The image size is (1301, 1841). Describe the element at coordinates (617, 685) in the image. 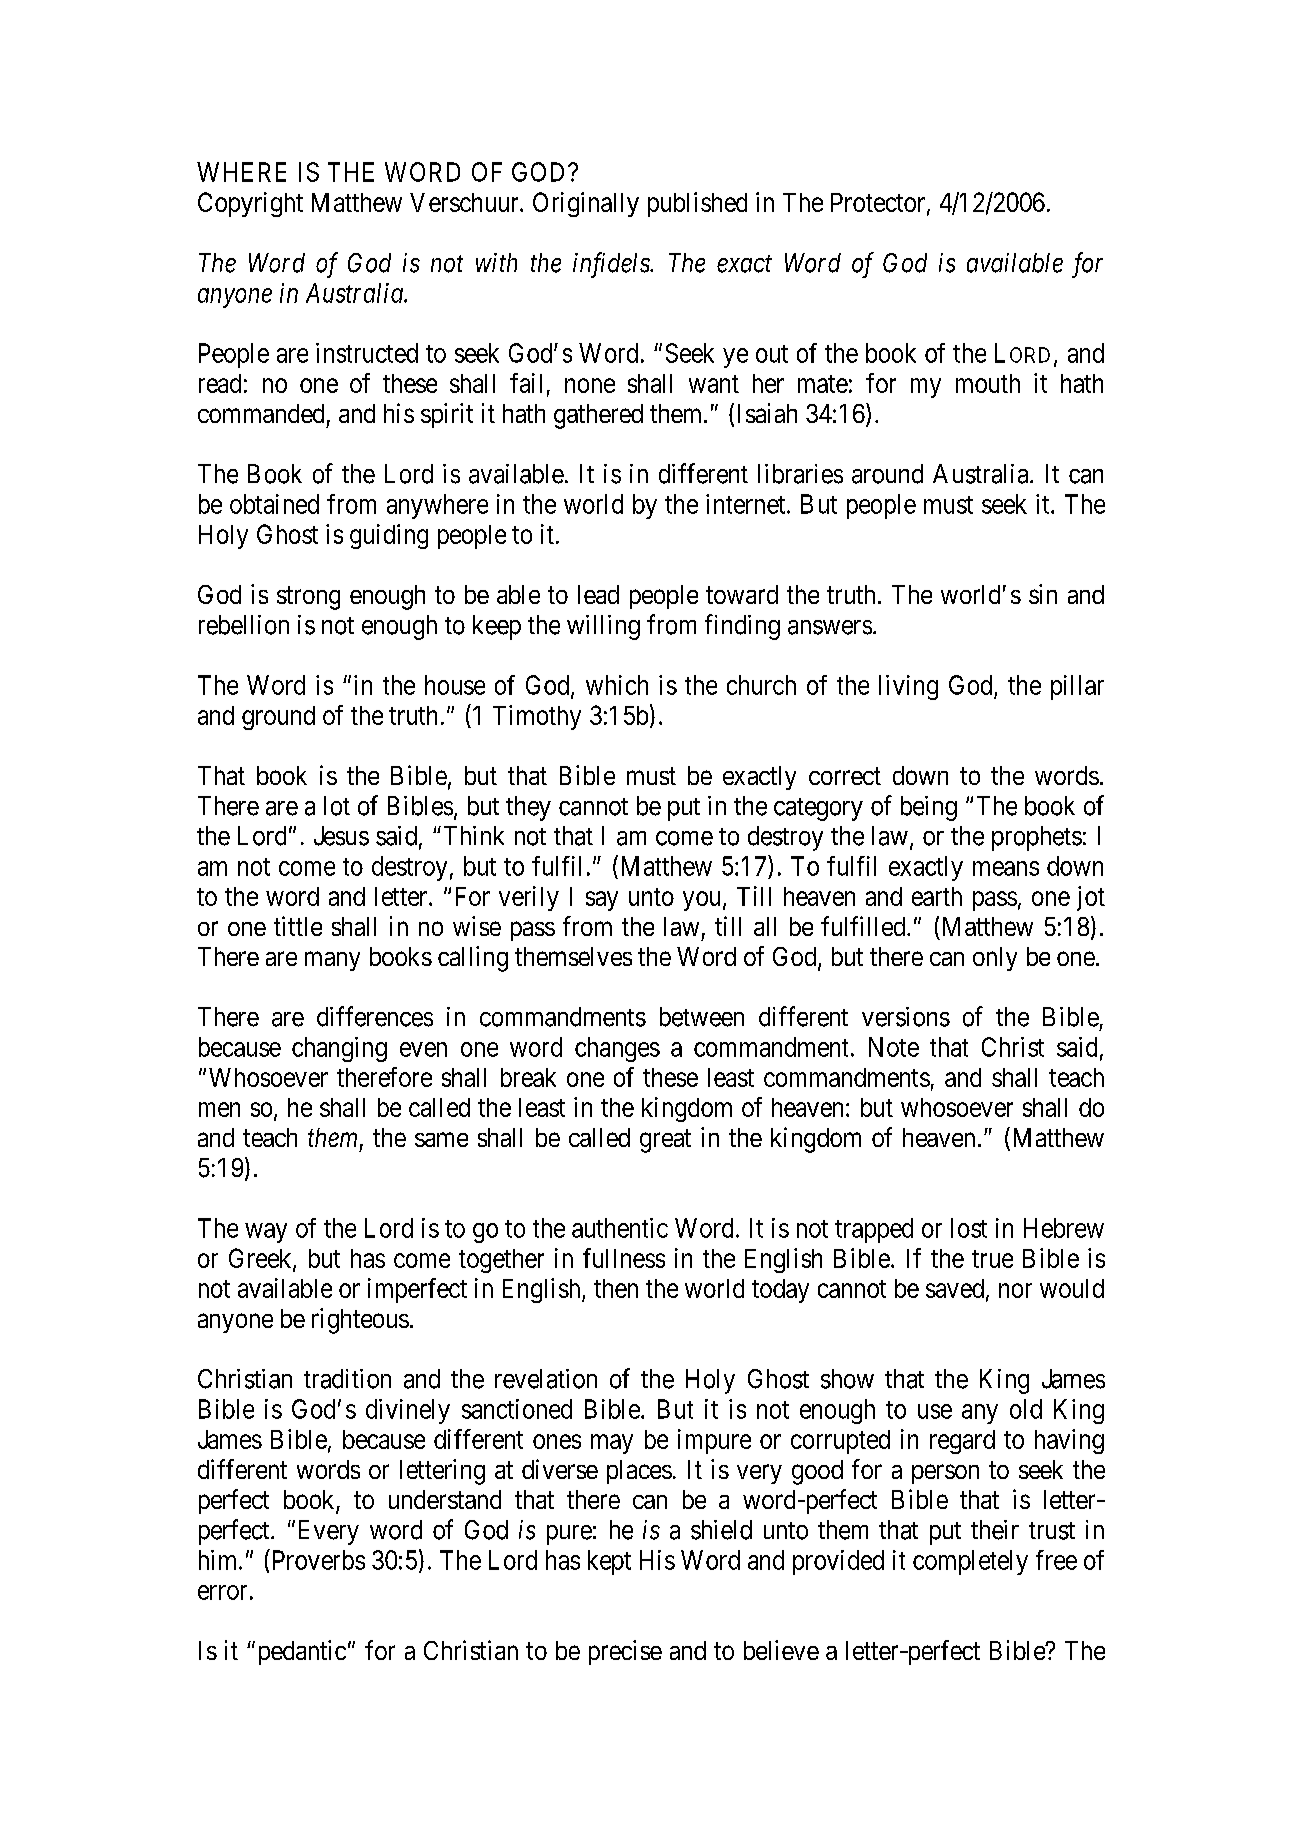

I see `which` at that location.
